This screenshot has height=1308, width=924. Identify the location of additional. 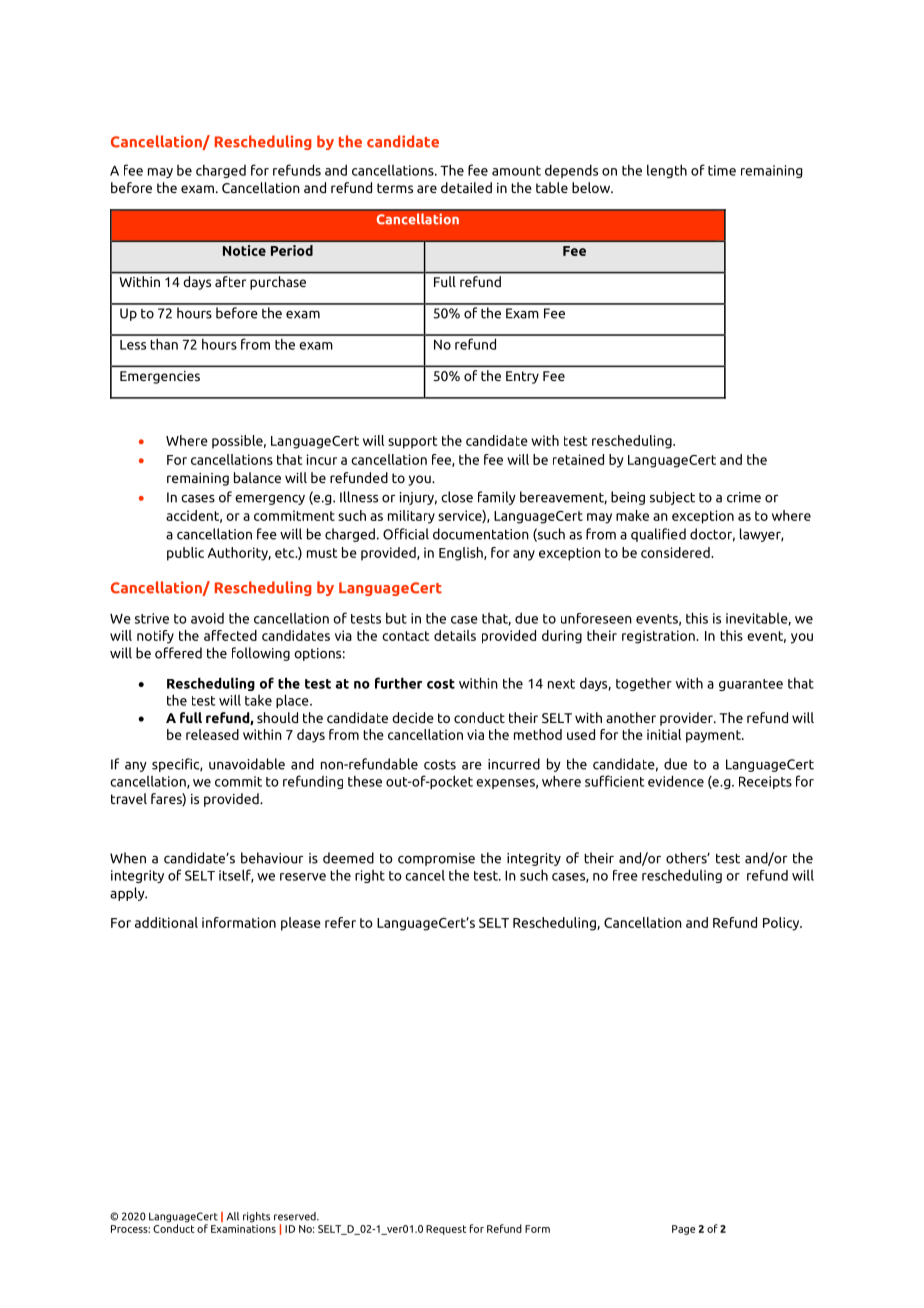
(166, 922).
